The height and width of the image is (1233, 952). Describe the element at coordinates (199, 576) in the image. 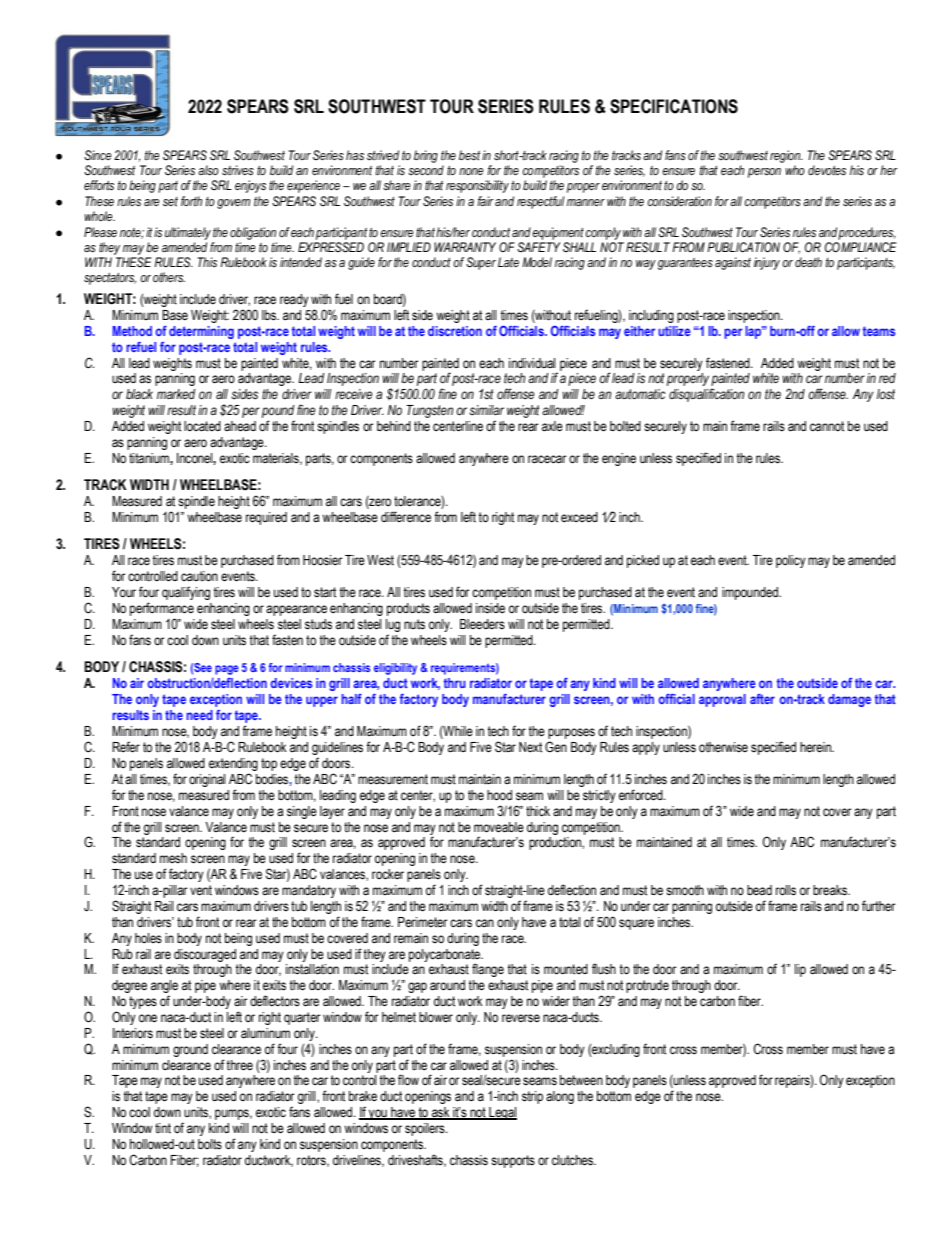

I see `caution` at that location.
